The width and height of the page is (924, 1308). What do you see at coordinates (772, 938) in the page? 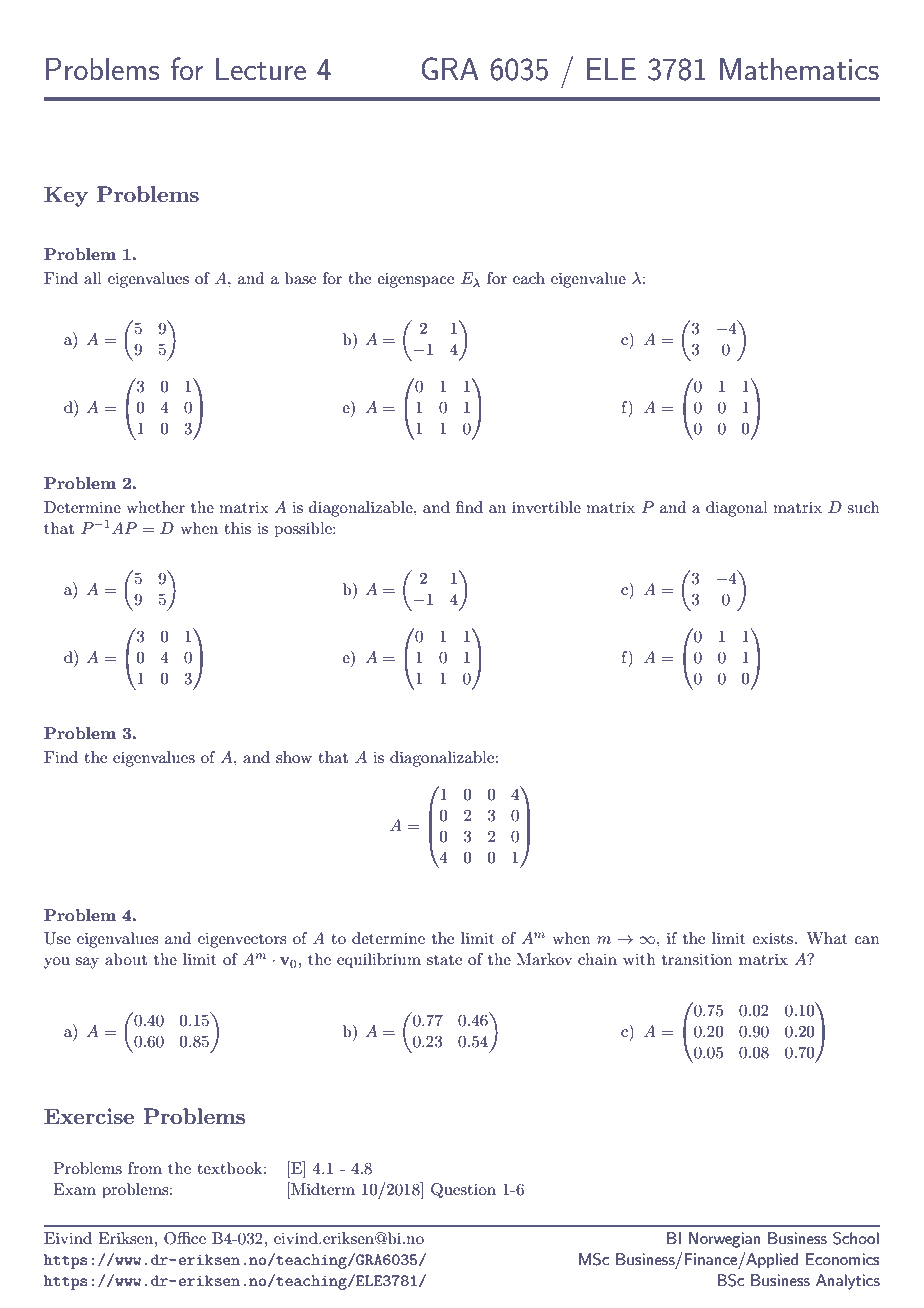
I see `exists` at bounding box center [772, 938].
